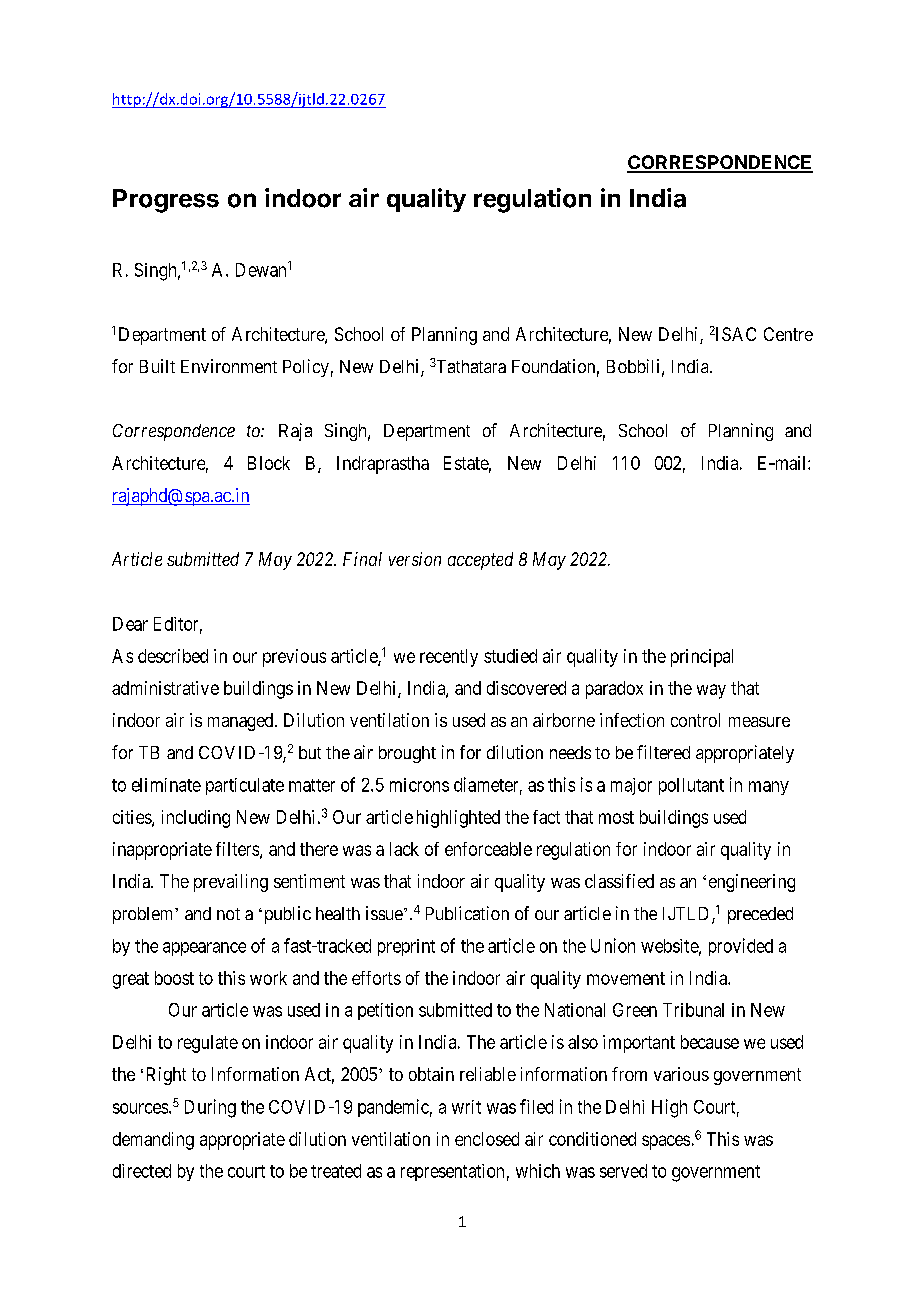  I want to click on including, so click(196, 819).
